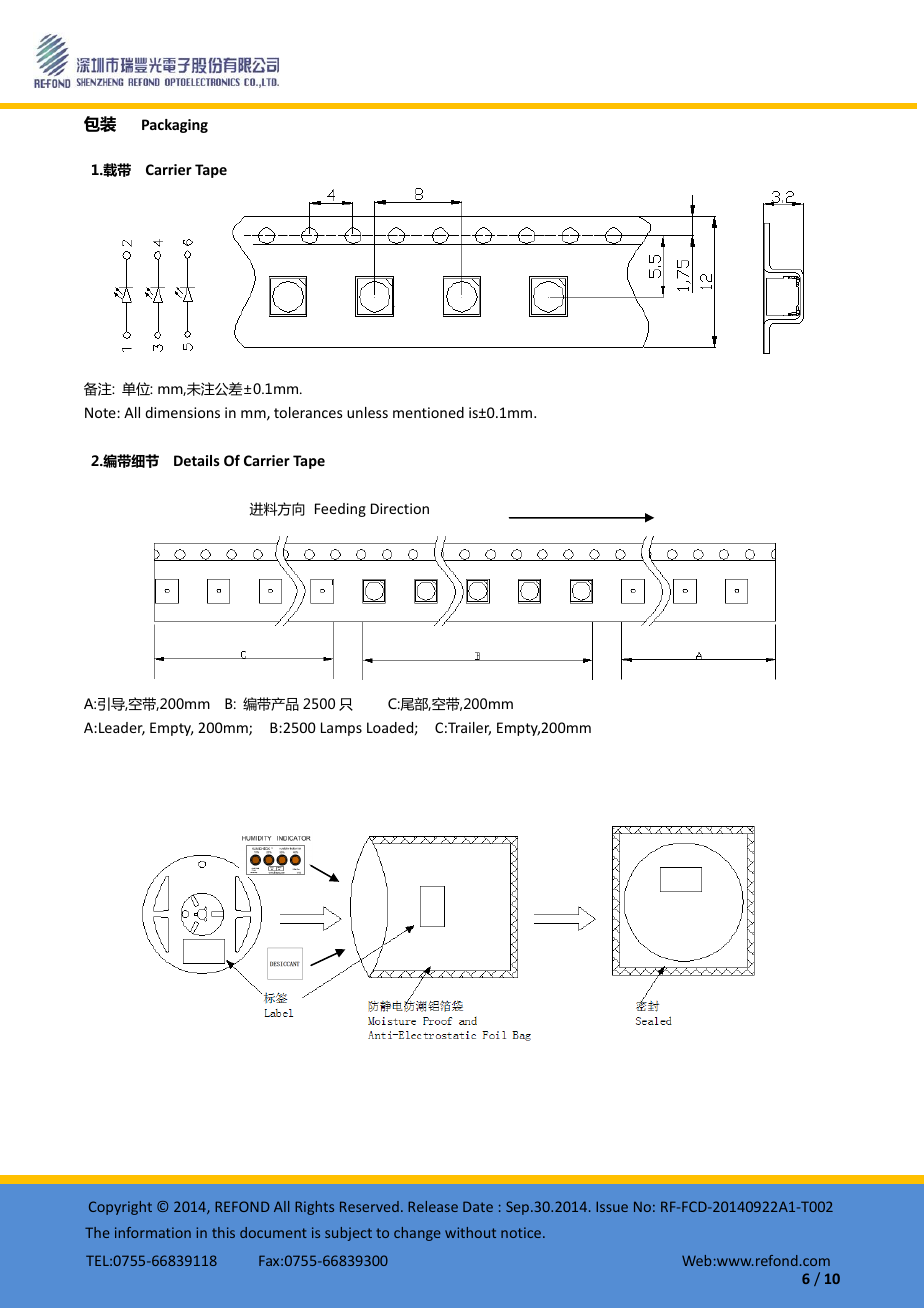 Image resolution: width=924 pixels, height=1308 pixels. What do you see at coordinates (308, 412) in the page?
I see `tolerances` at bounding box center [308, 412].
